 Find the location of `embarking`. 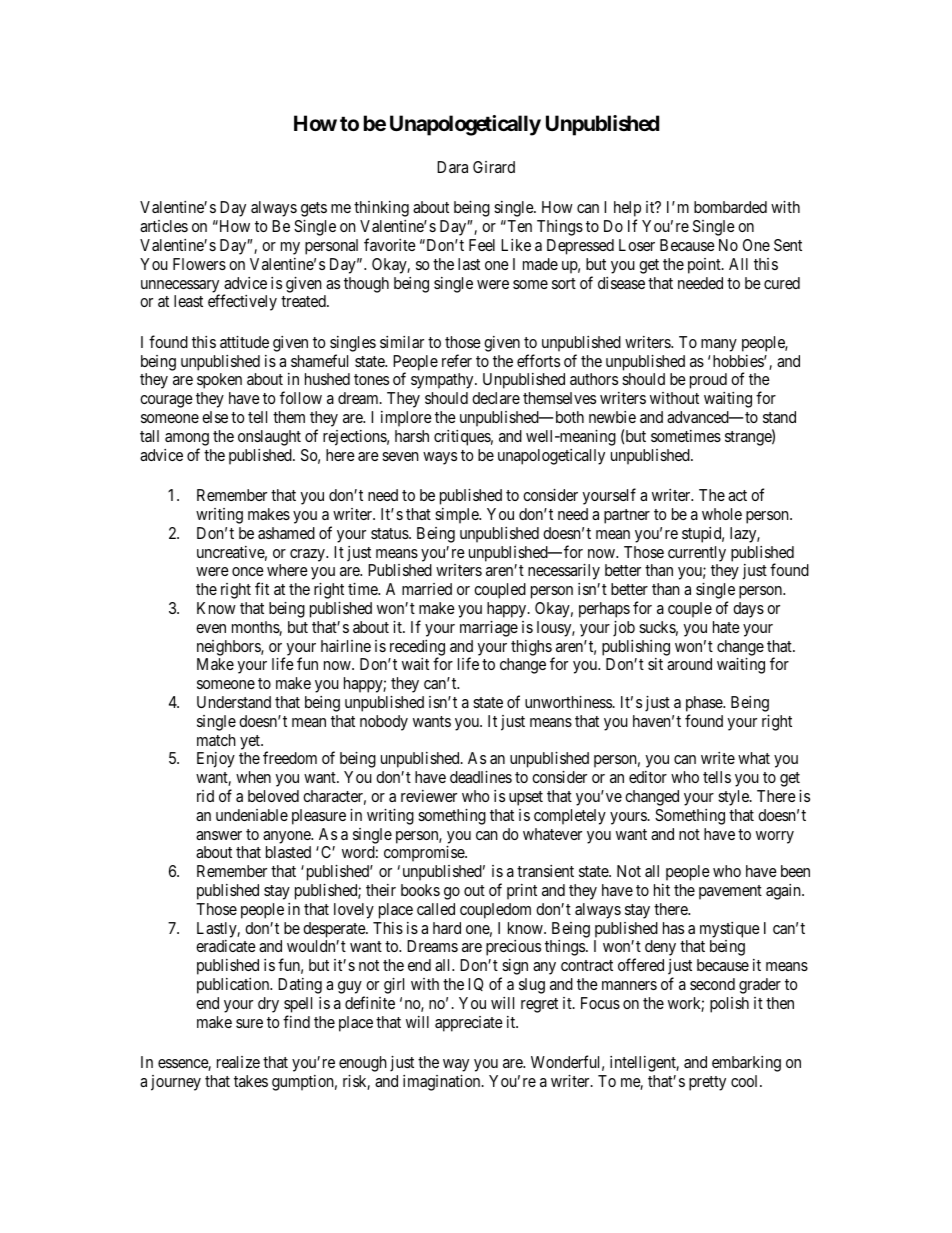

embarking is located at coordinates (746, 1064).
